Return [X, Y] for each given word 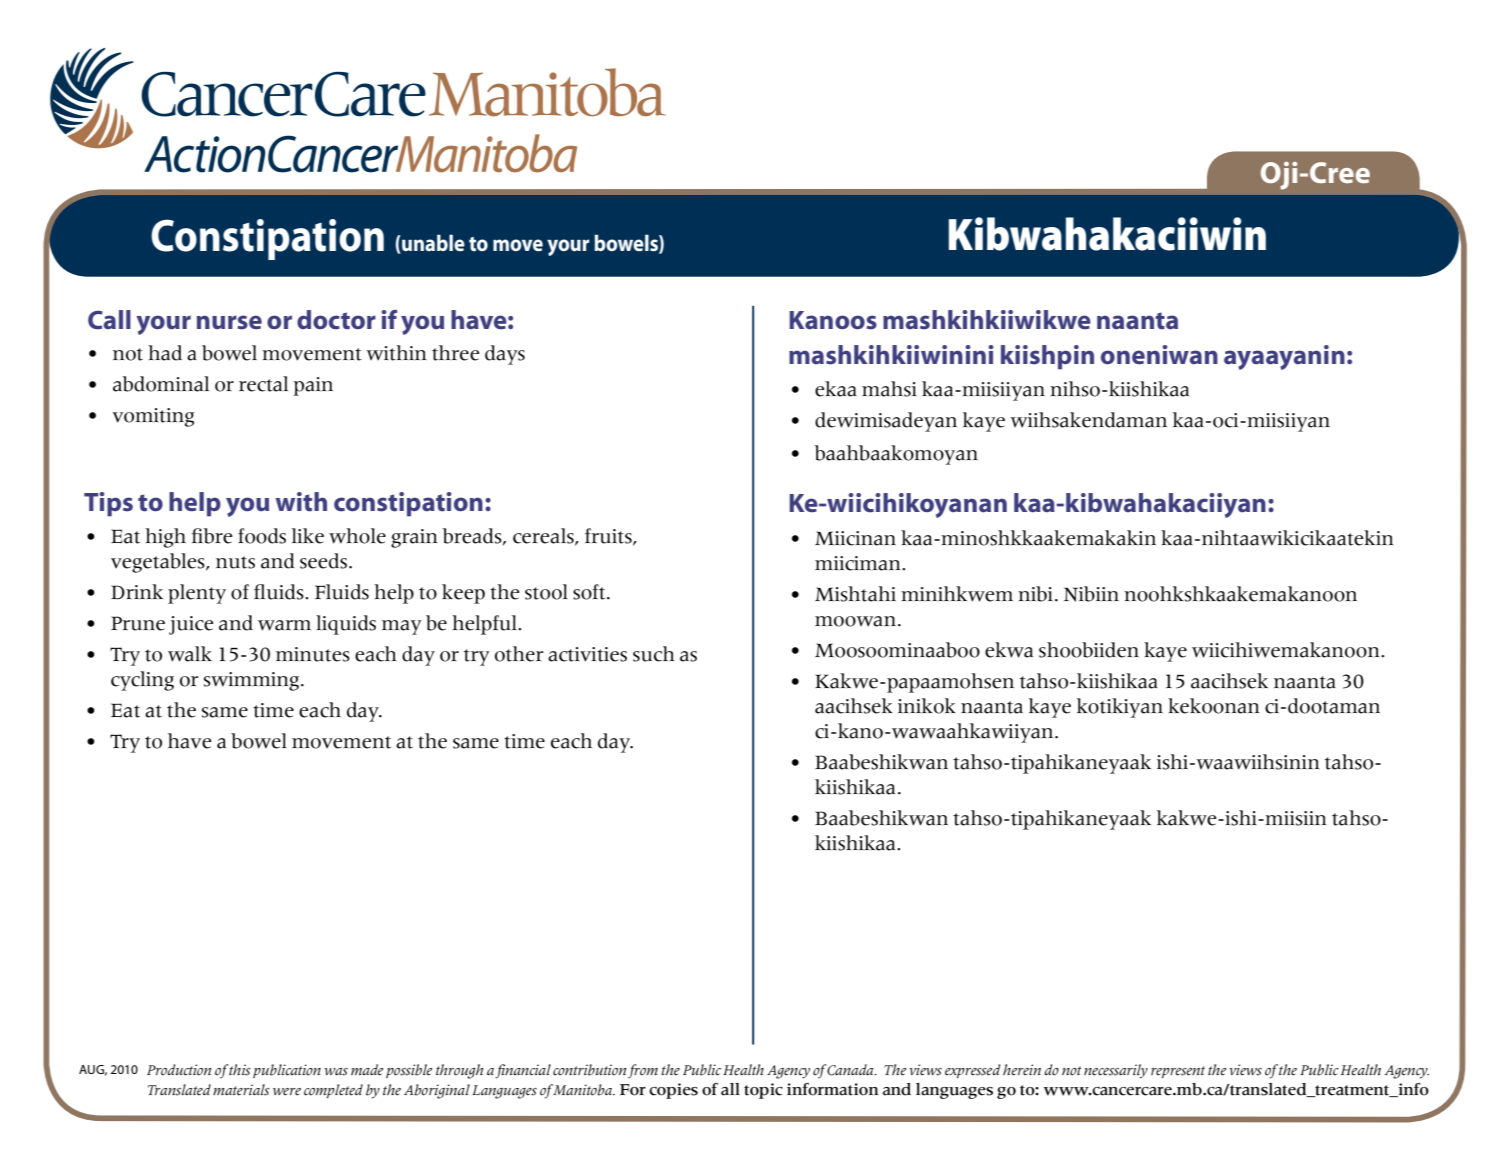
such [654, 654]
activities [587, 654]
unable [432, 244]
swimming [253, 681]
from [643, 1071]
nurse [229, 322]
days [505, 355]
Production [179, 1070]
